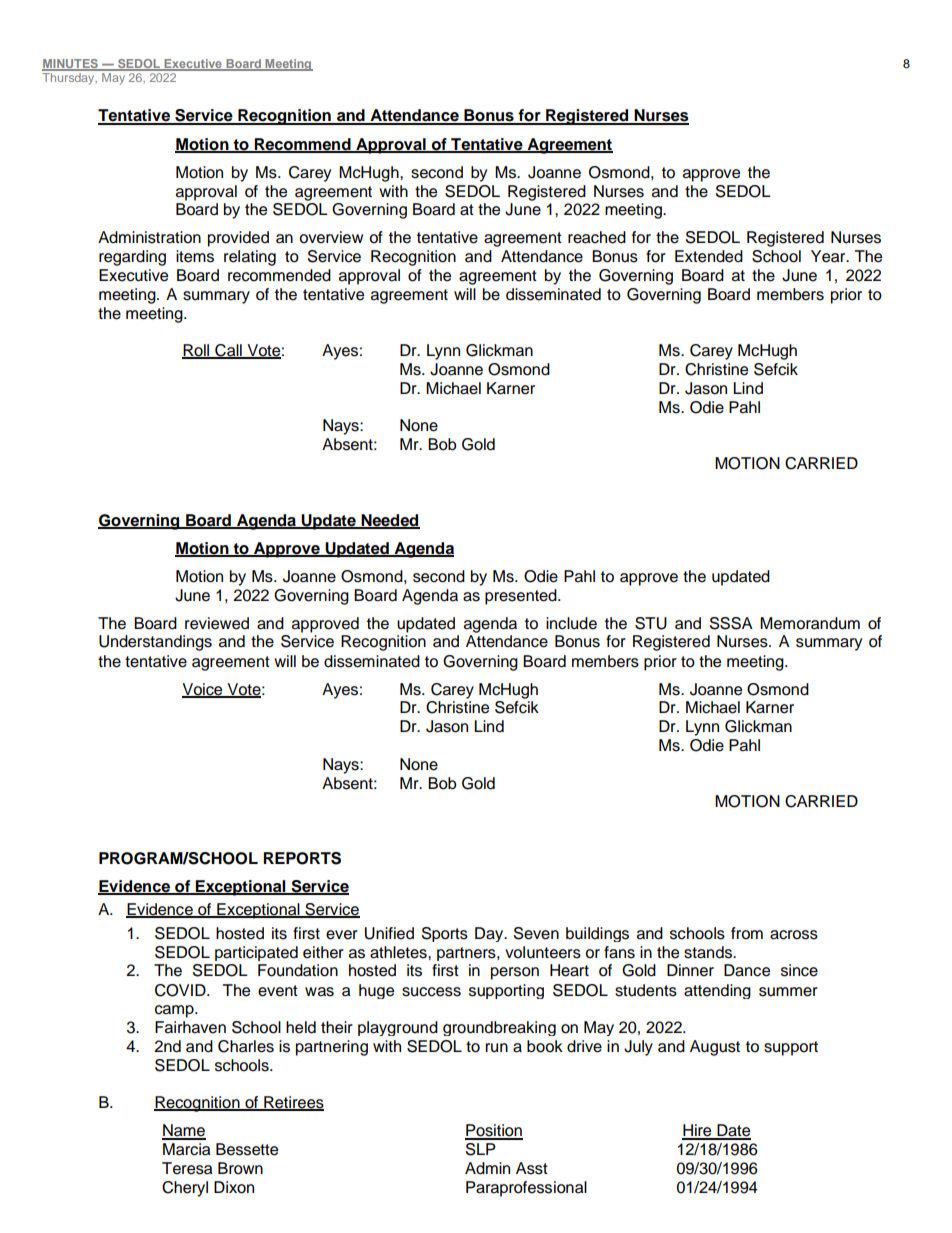 The height and width of the screenshot is (1233, 952). What do you see at coordinates (331, 237) in the screenshot?
I see `overview` at bounding box center [331, 237].
